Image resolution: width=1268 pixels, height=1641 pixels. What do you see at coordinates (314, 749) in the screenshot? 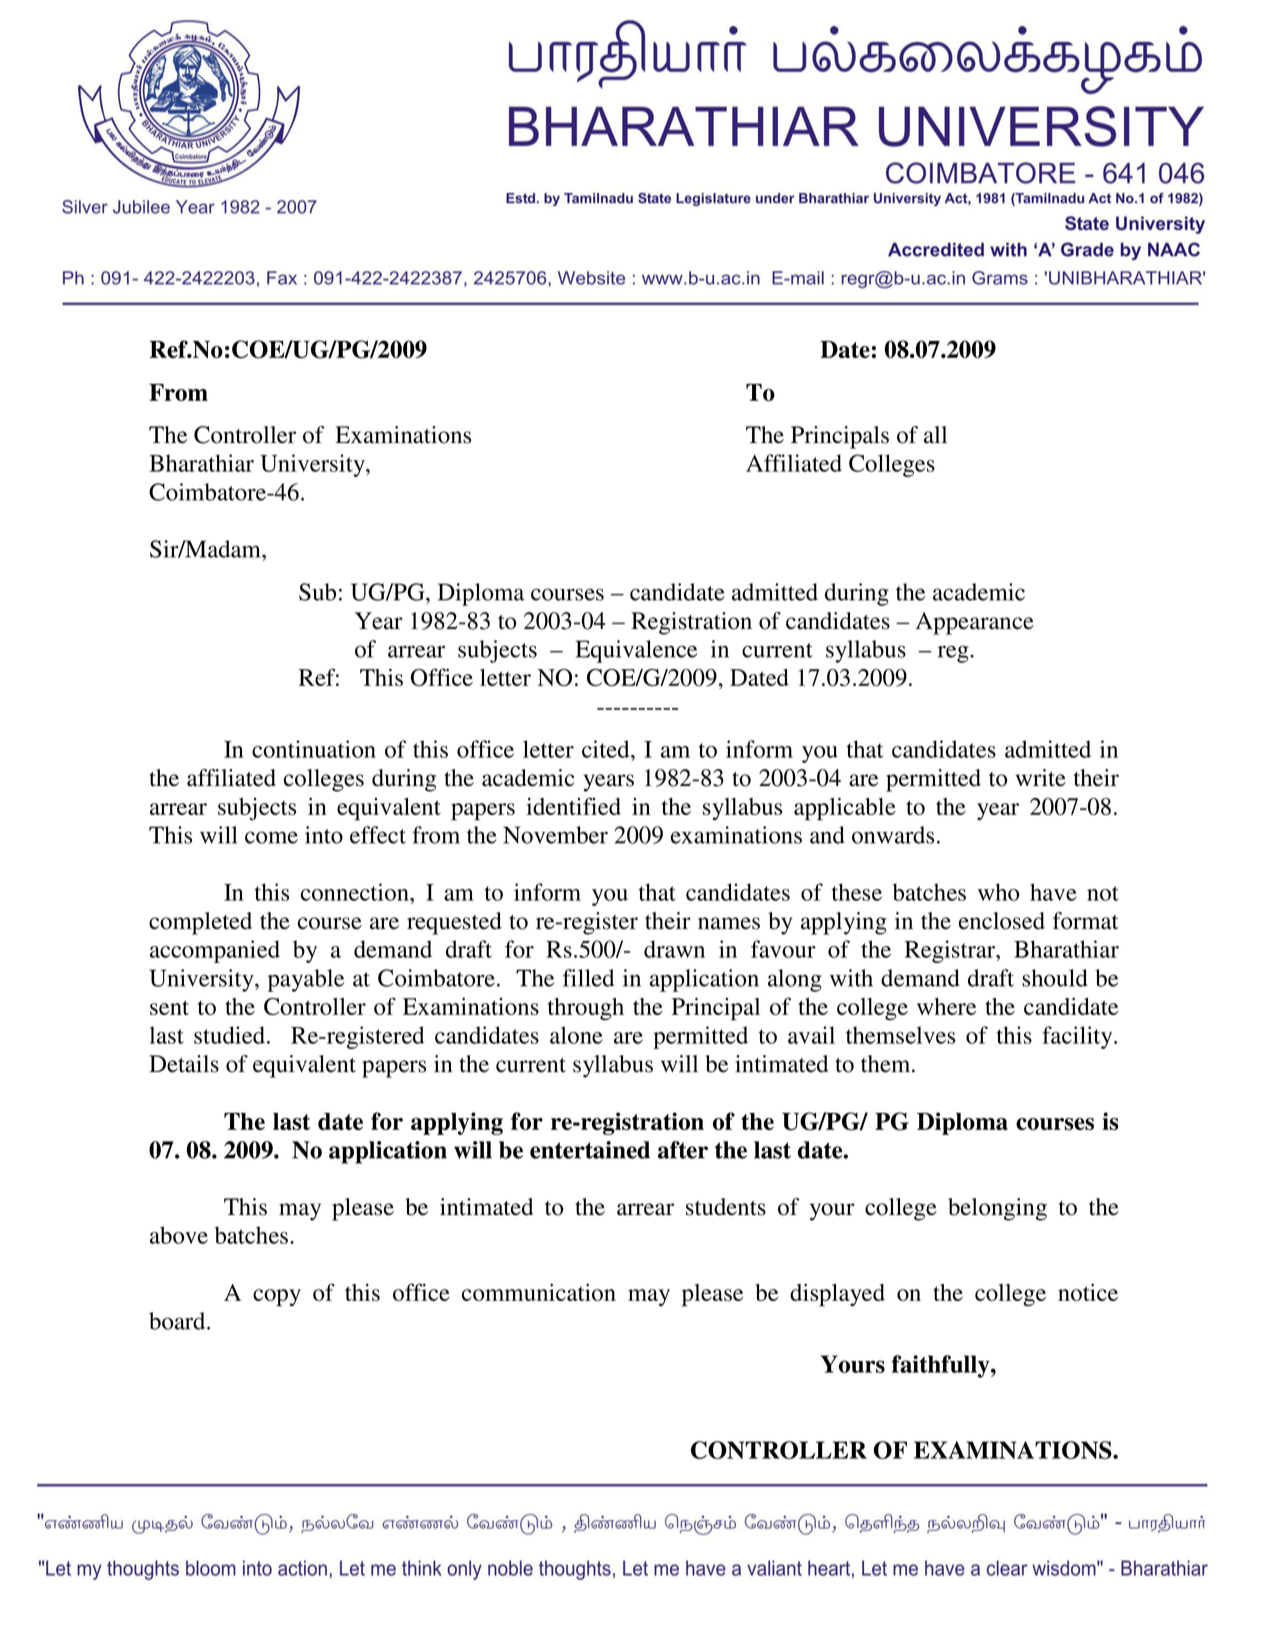
I see `continuation` at bounding box center [314, 749].
